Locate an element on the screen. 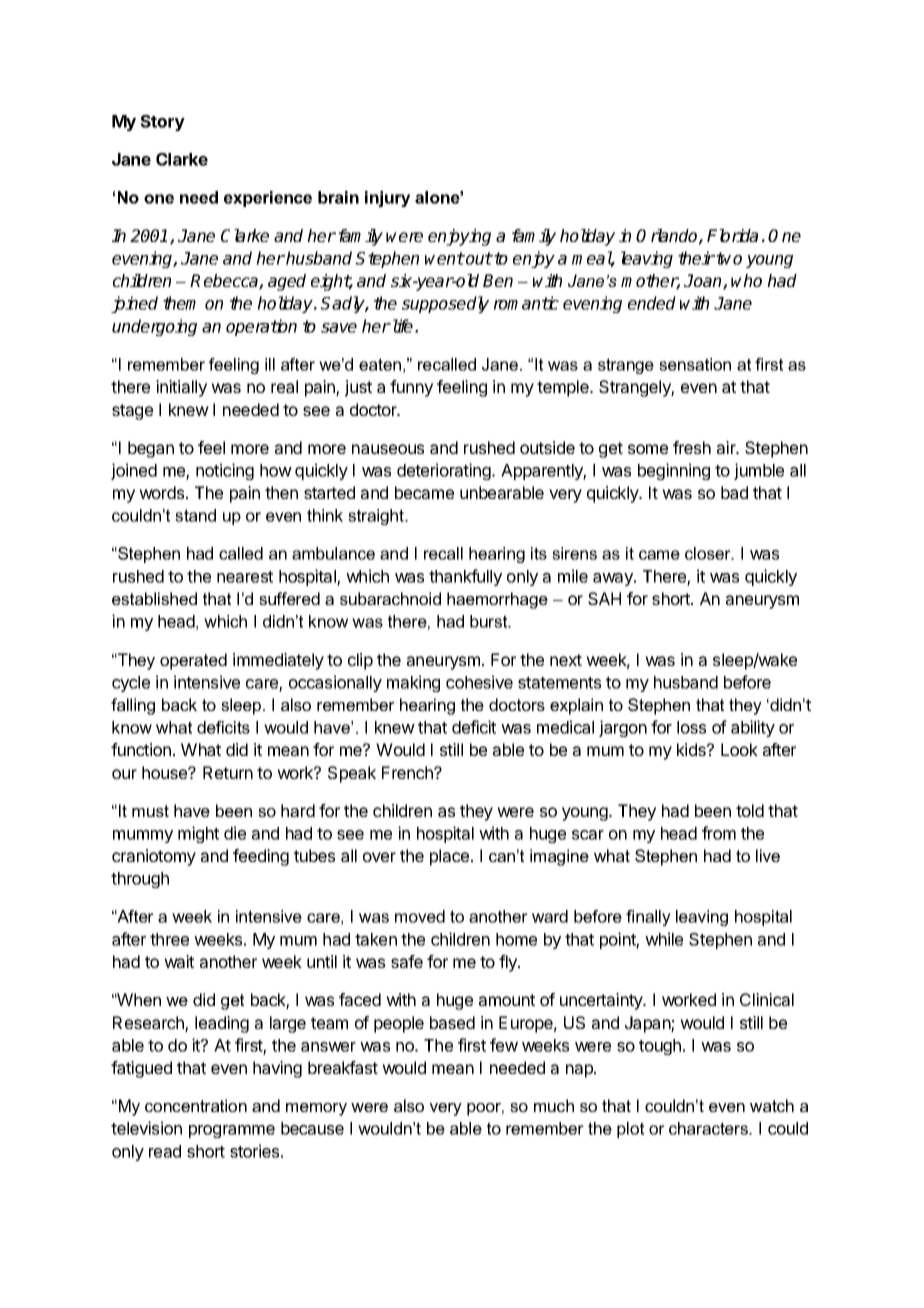 The height and width of the screenshot is (1308, 924). sensation is located at coordinates (695, 364).
